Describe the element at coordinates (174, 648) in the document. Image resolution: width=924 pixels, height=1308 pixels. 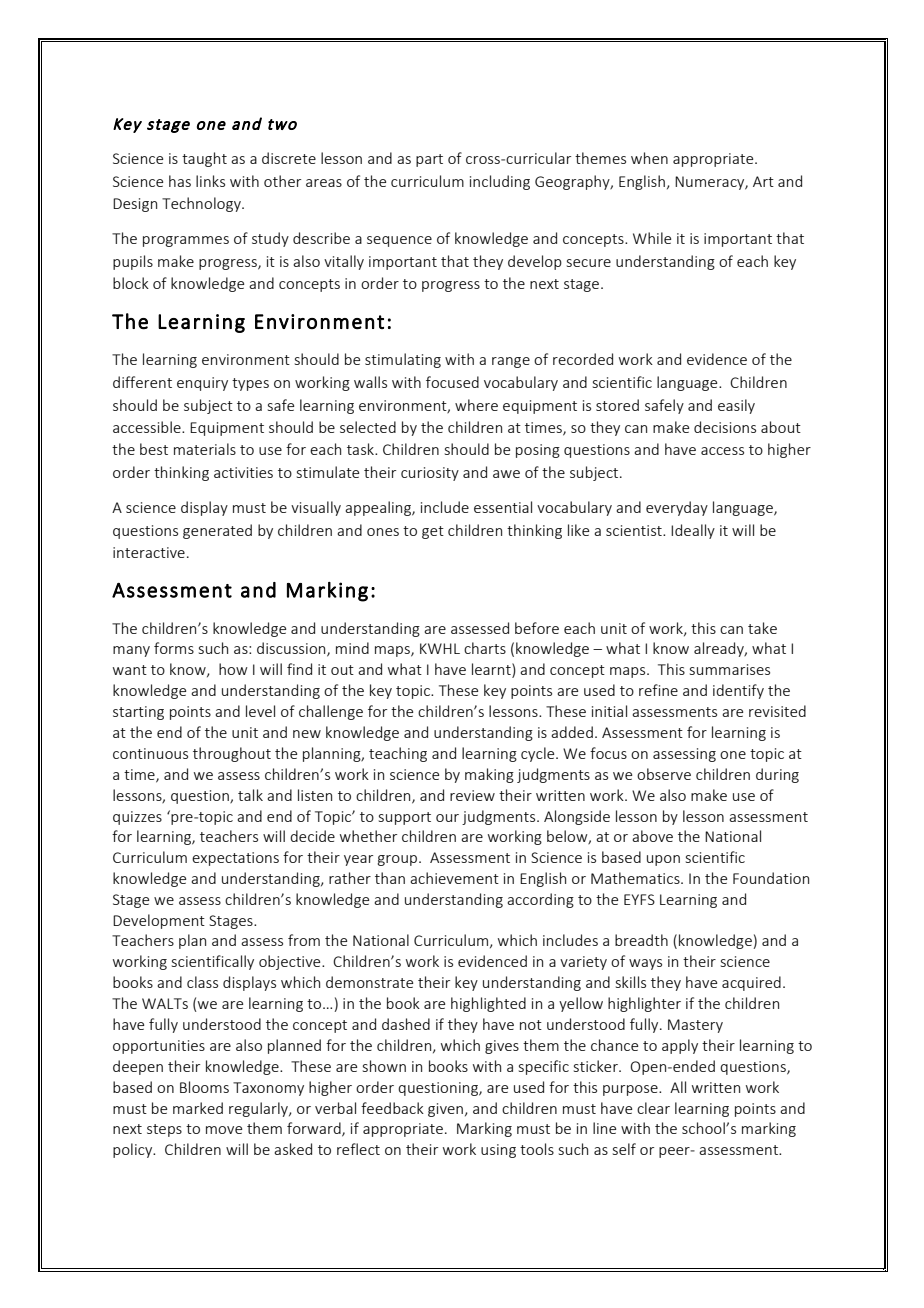
I see `forms` at that location.
